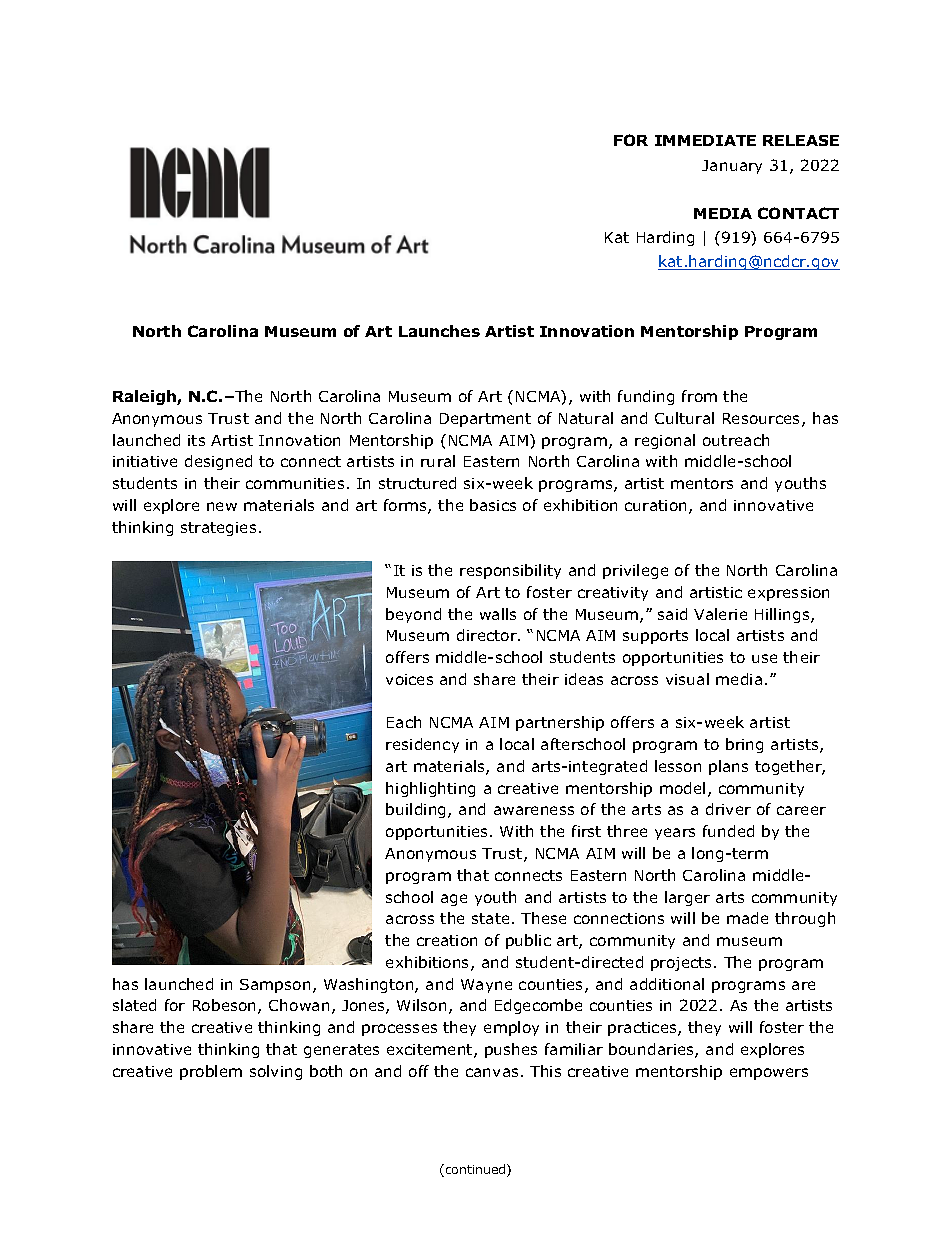 This screenshot has width=952, height=1233. What do you see at coordinates (488, 635) in the screenshot?
I see `director` at bounding box center [488, 635].
